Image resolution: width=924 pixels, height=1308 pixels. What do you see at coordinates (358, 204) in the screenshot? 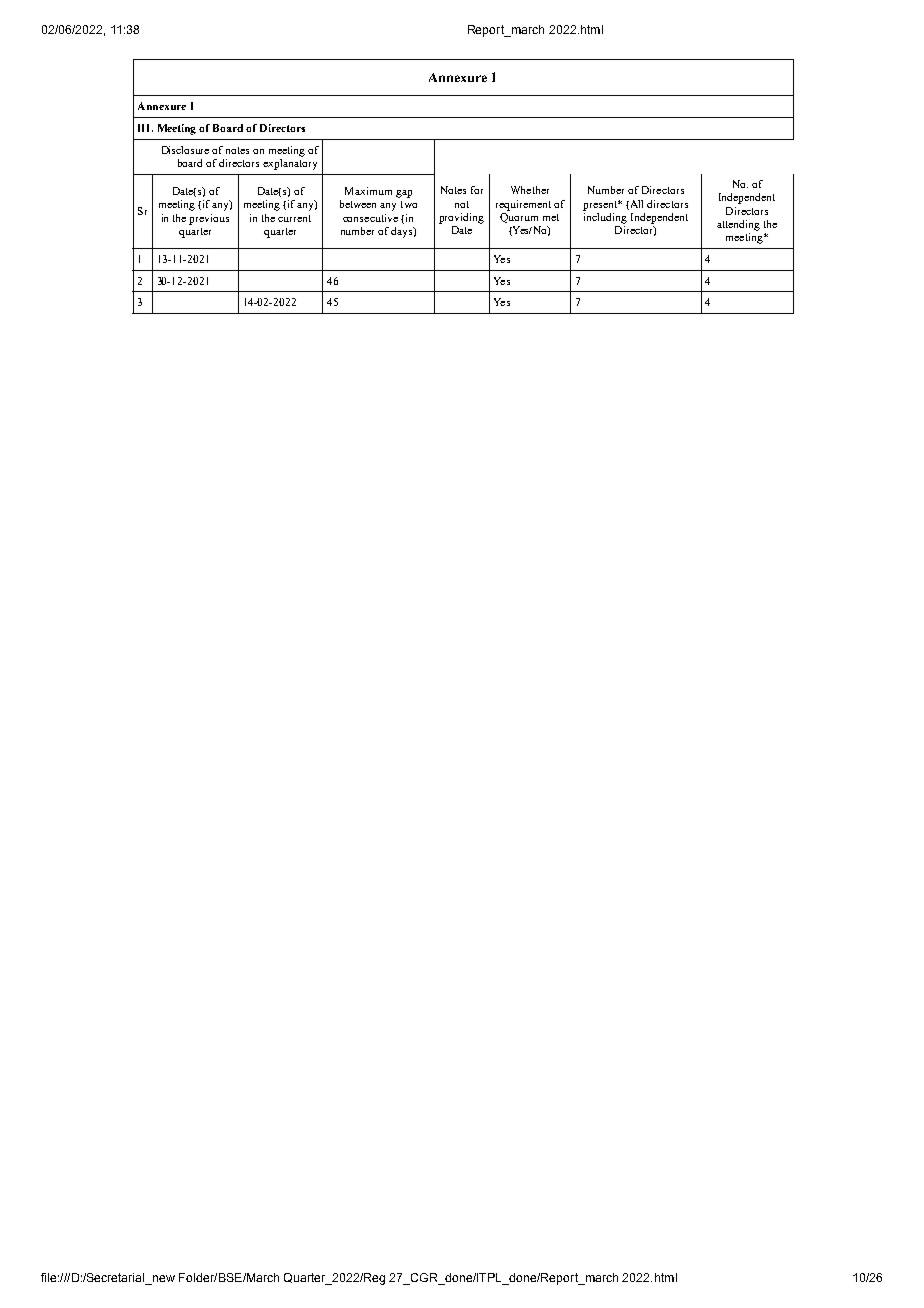
I see `between` at bounding box center [358, 204].
